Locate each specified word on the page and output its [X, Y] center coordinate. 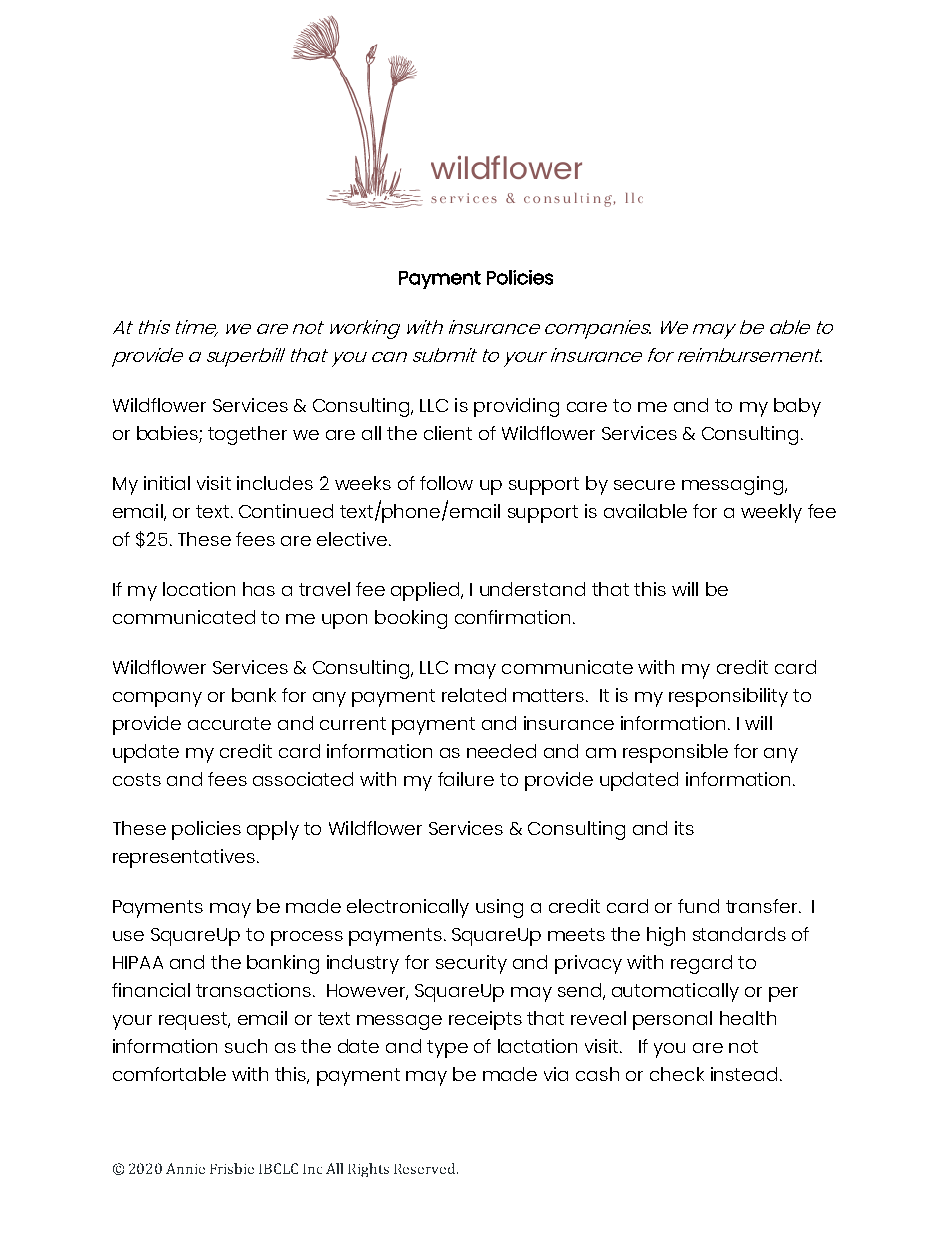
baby [797, 407]
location [199, 589]
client [448, 433]
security [471, 964]
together [247, 435]
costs [137, 779]
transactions [253, 990]
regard [701, 964]
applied [426, 591]
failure [466, 779]
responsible [675, 753]
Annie [185, 1168]
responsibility [728, 697]
